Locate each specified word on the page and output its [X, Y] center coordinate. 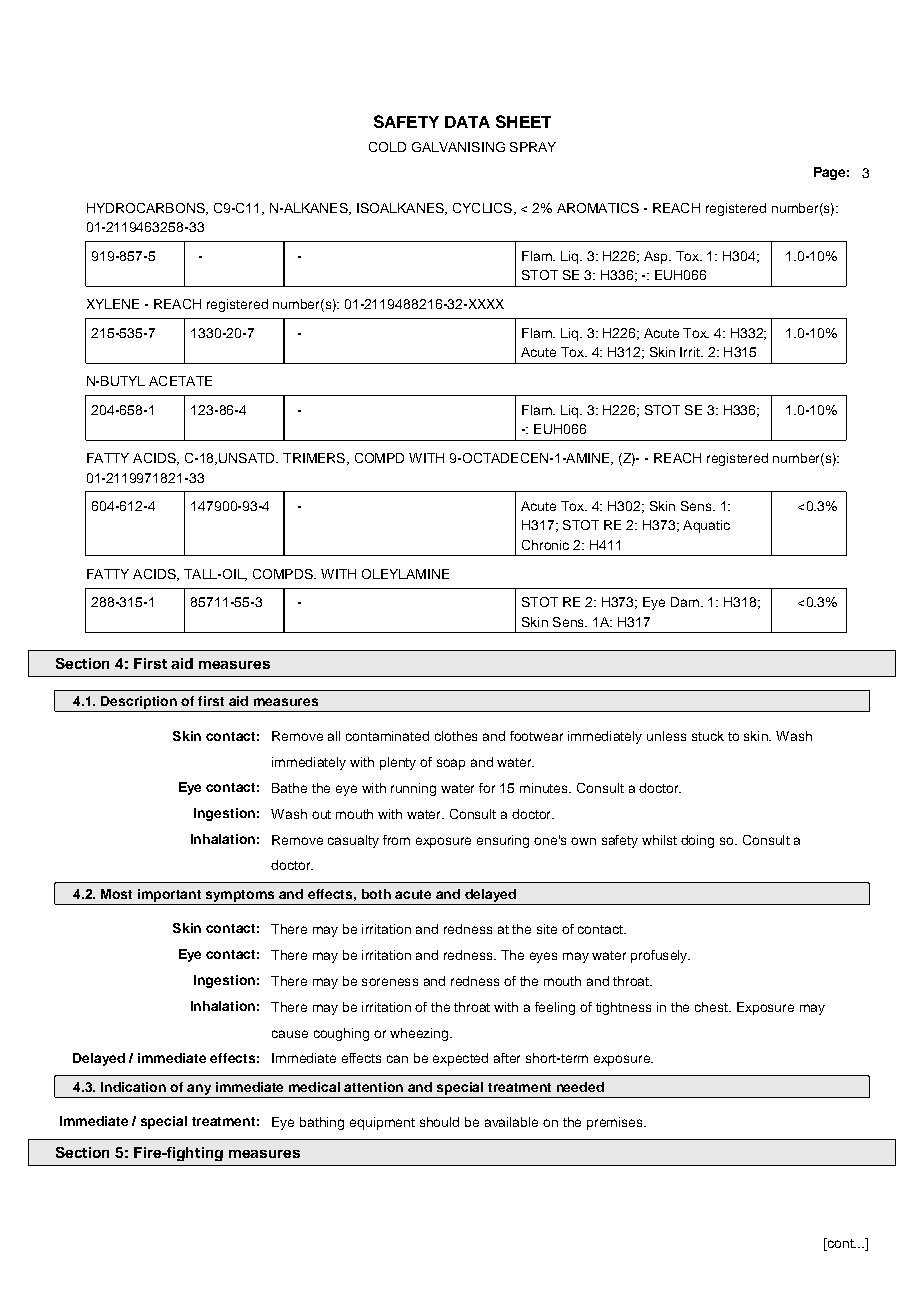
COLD [387, 147]
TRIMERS [315, 459]
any [199, 1091]
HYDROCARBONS [147, 209]
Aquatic [706, 526]
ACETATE [180, 381]
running [413, 789]
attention [373, 1087]
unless [666, 736]
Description [139, 704]
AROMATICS [598, 208]
